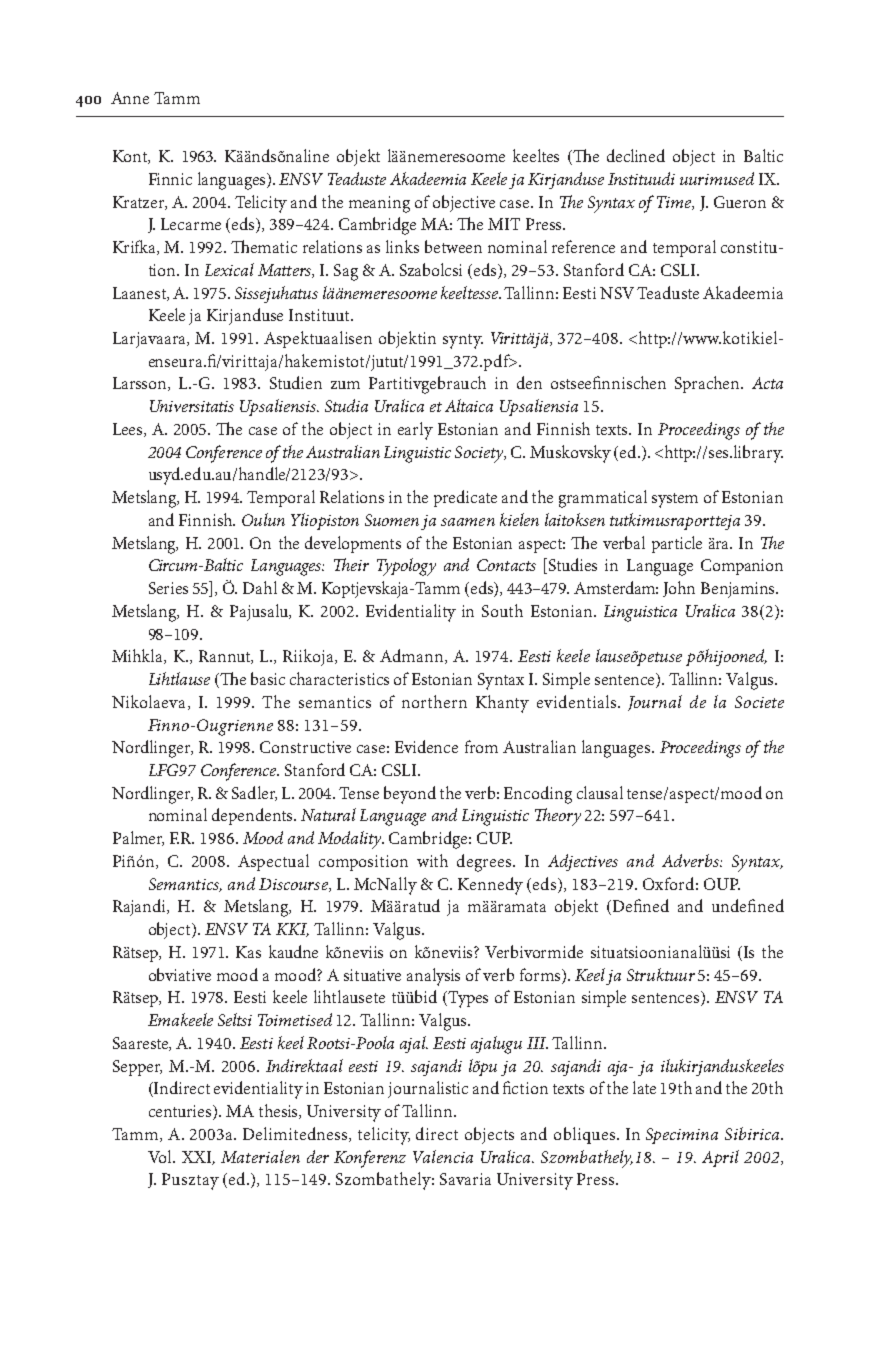 This screenshot has height=1345, width=896. What do you see at coordinates (502, 610) in the screenshot?
I see `South` at bounding box center [502, 610].
